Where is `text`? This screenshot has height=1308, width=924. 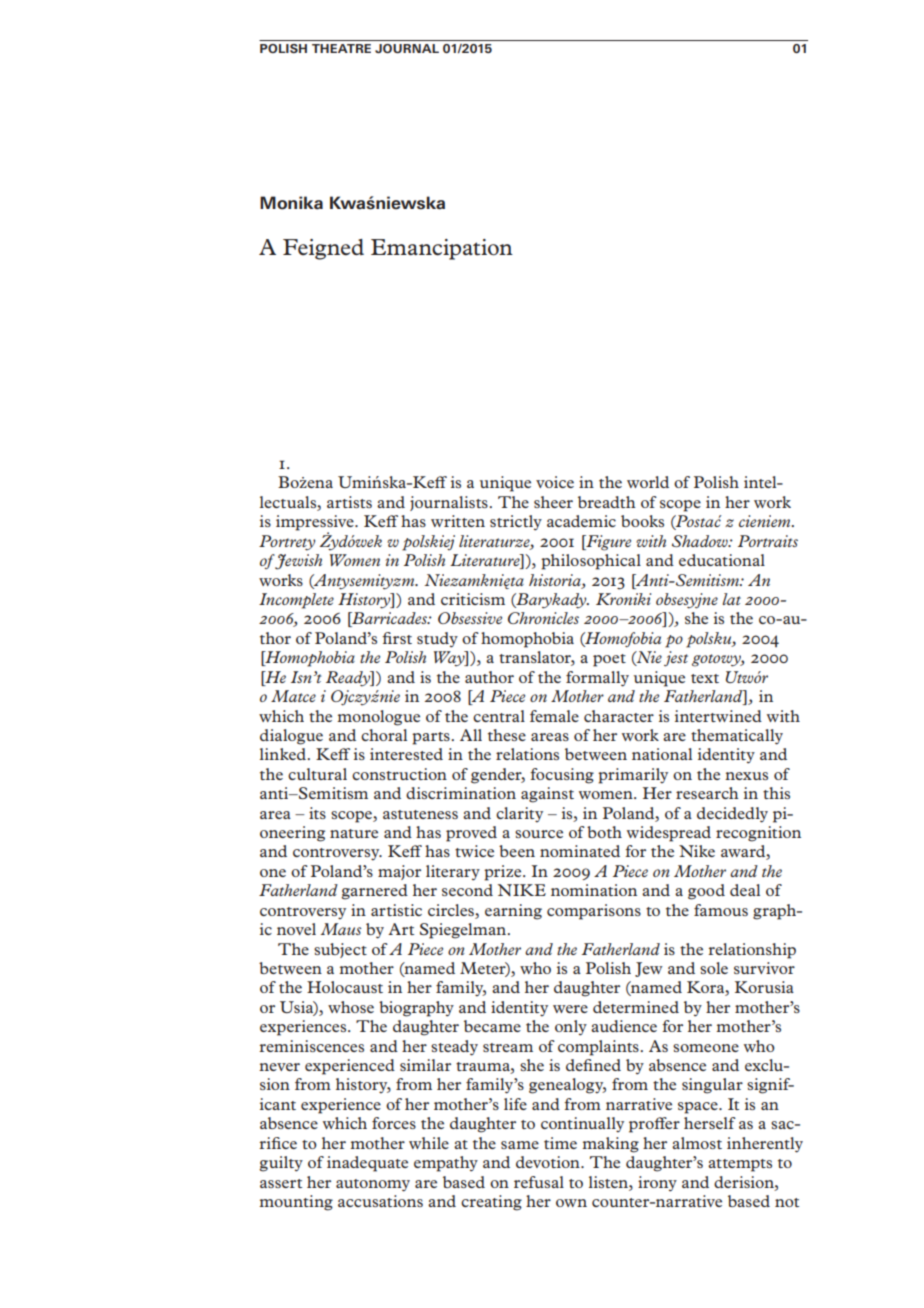 text is located at coordinates (705, 678).
